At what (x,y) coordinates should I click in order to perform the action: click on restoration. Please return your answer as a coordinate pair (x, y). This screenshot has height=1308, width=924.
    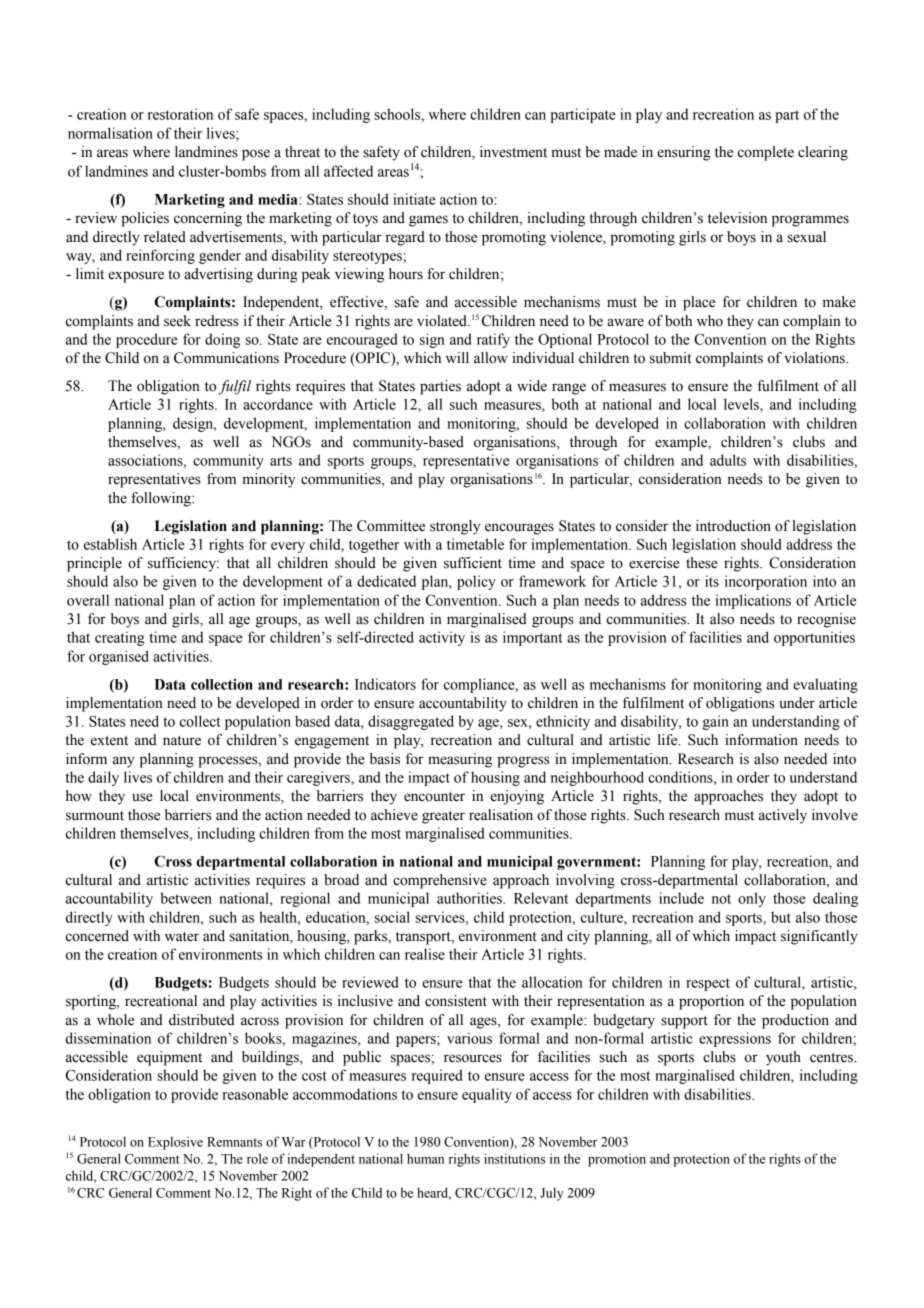
    Looking at the image, I should click on (180, 114).
